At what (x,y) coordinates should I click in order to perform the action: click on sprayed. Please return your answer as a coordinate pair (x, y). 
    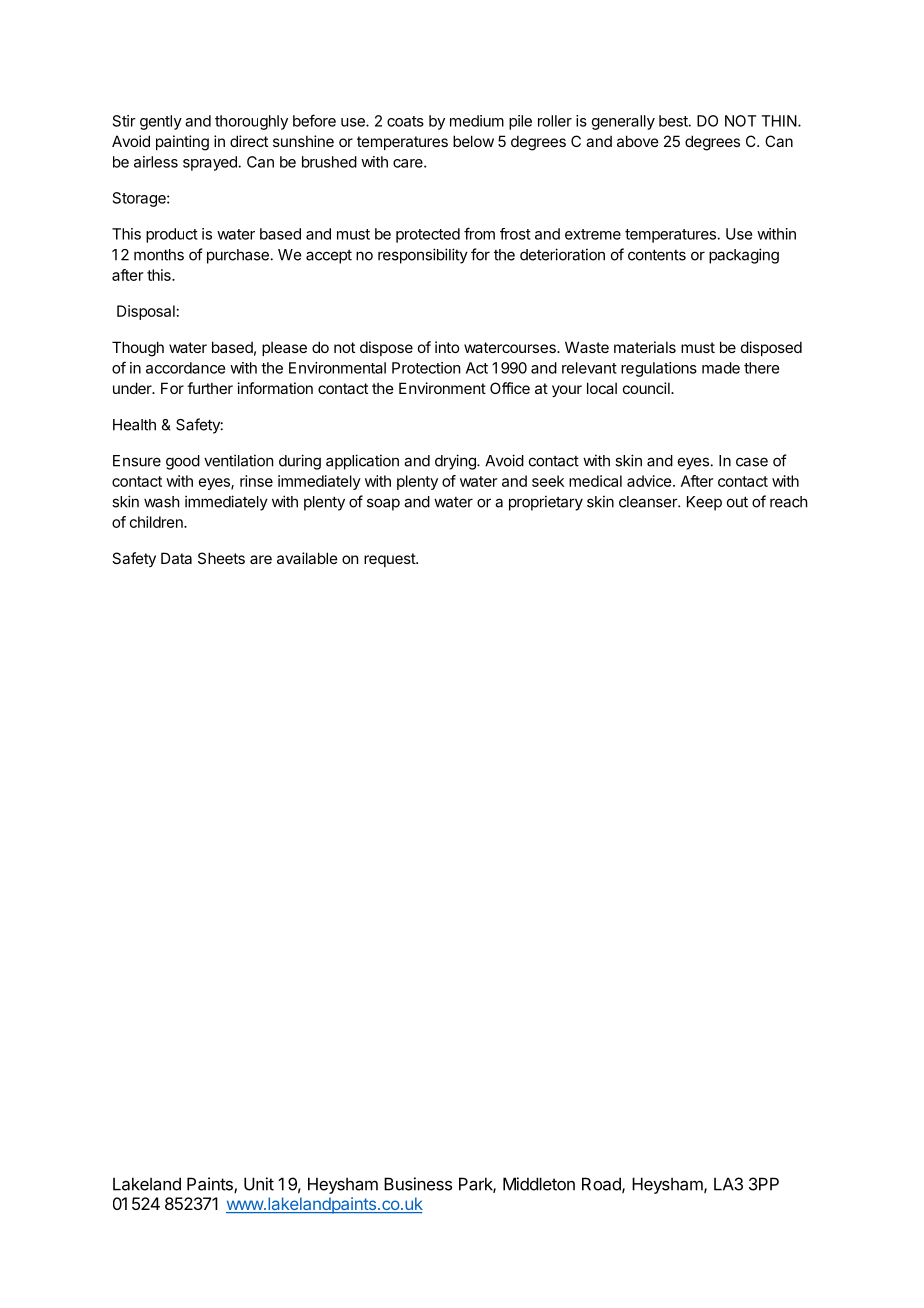
    Looking at the image, I should click on (211, 163).
